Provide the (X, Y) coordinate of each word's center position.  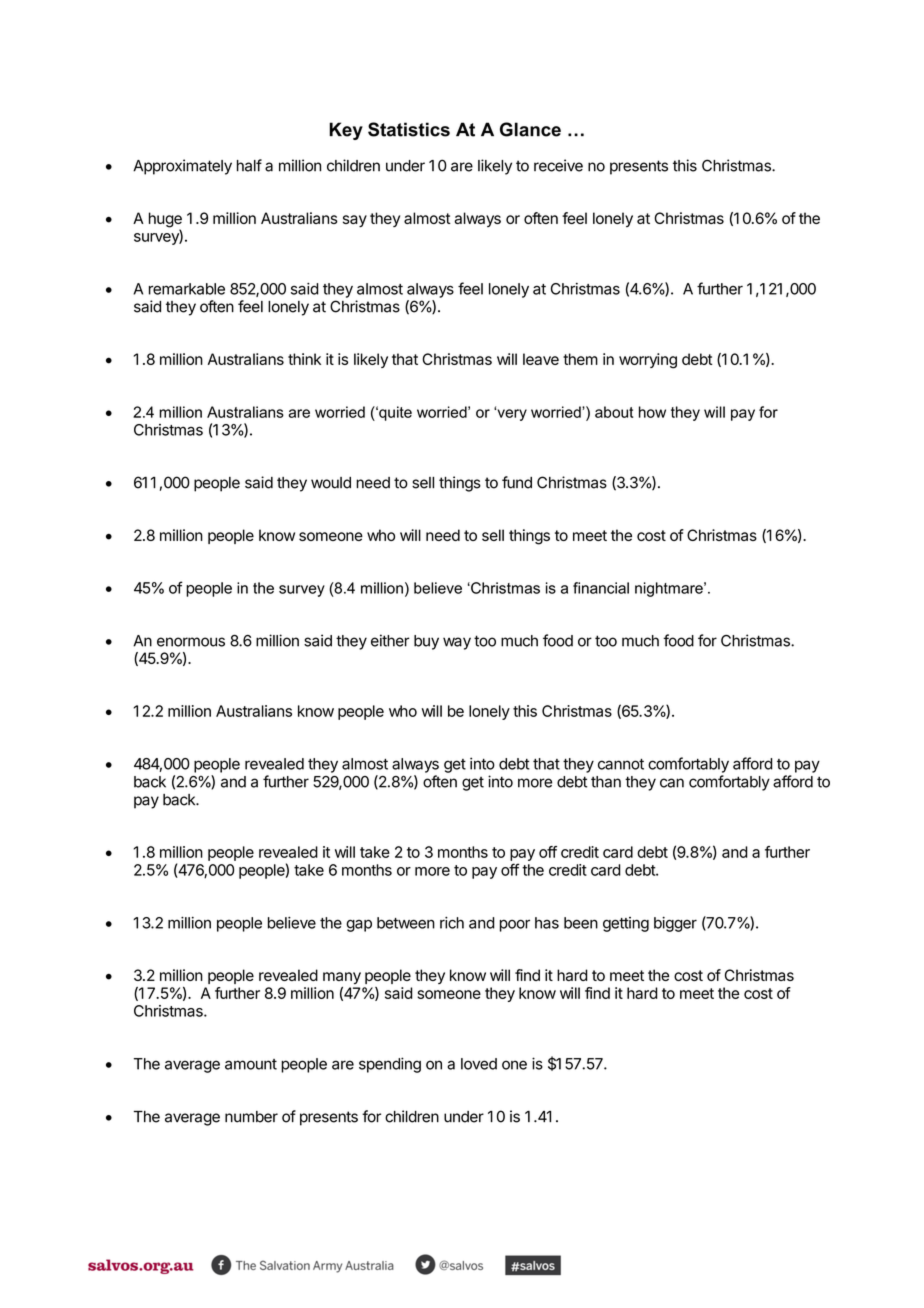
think (304, 359)
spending (390, 1065)
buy (426, 642)
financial (601, 588)
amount (251, 1064)
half (249, 165)
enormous (191, 642)
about (614, 412)
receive (558, 165)
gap (359, 925)
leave (541, 359)
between (406, 923)
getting (626, 924)
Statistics (409, 129)
